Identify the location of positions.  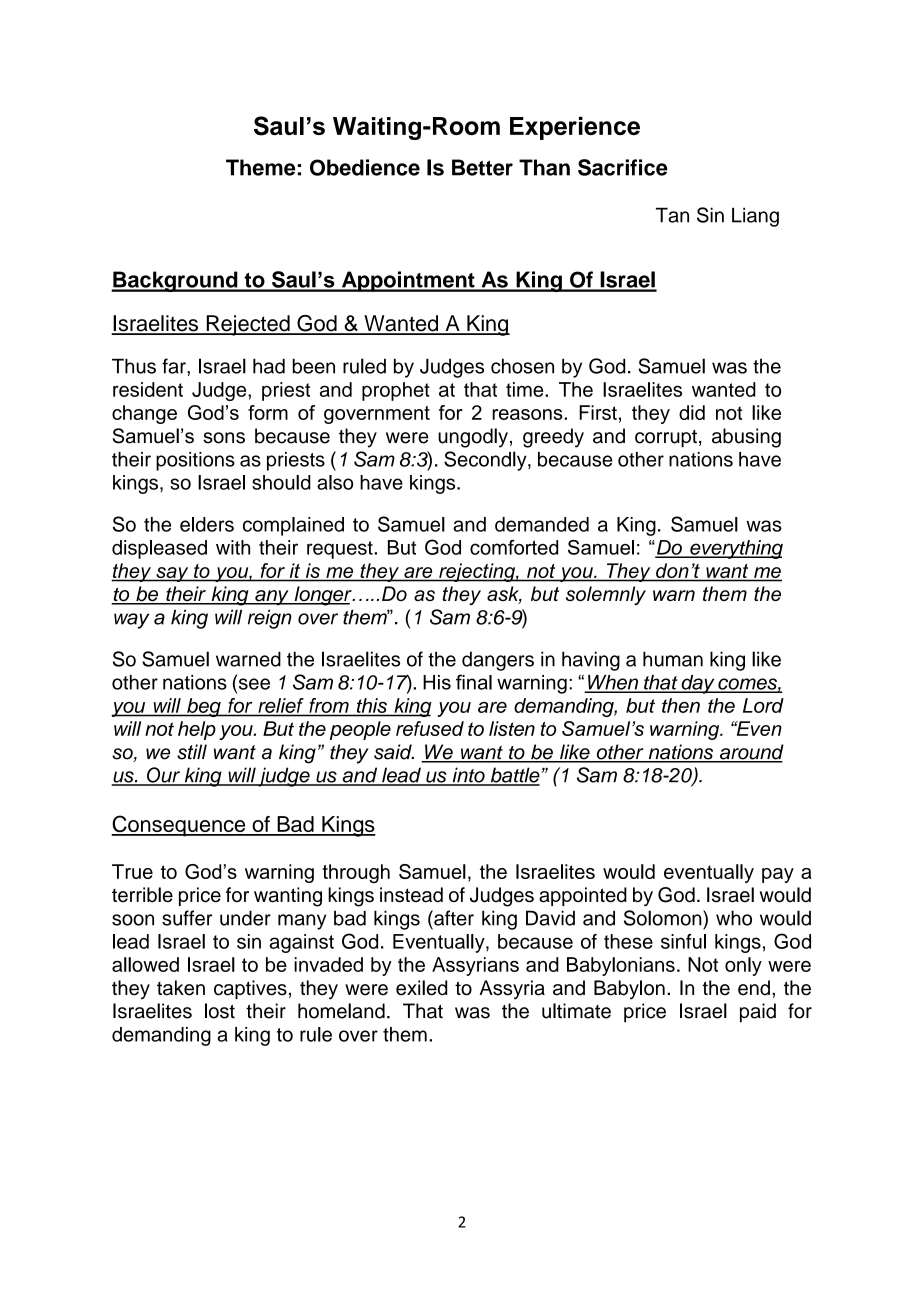
(195, 461).
